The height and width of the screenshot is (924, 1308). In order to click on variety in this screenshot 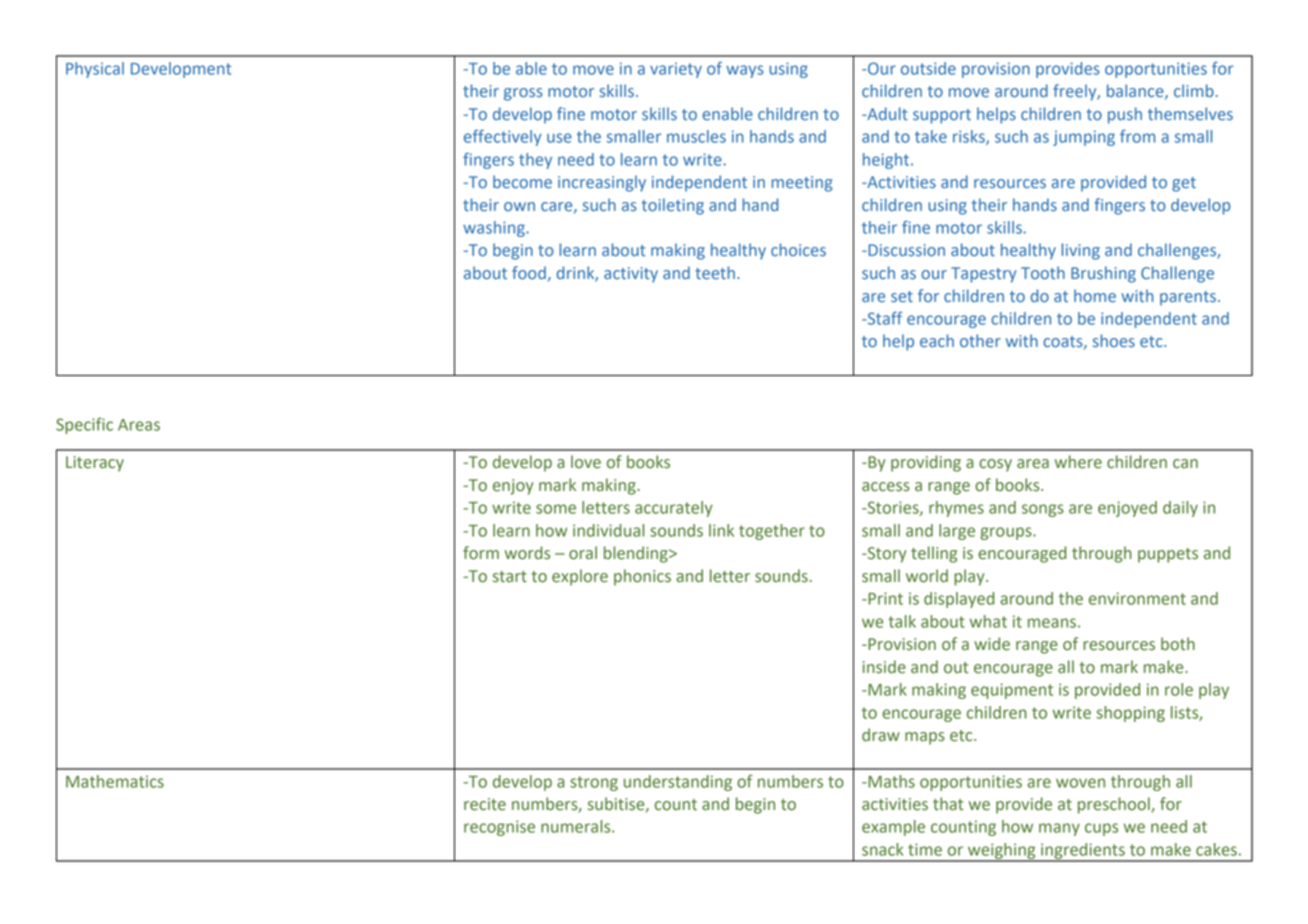, I will do `click(676, 70)`.
